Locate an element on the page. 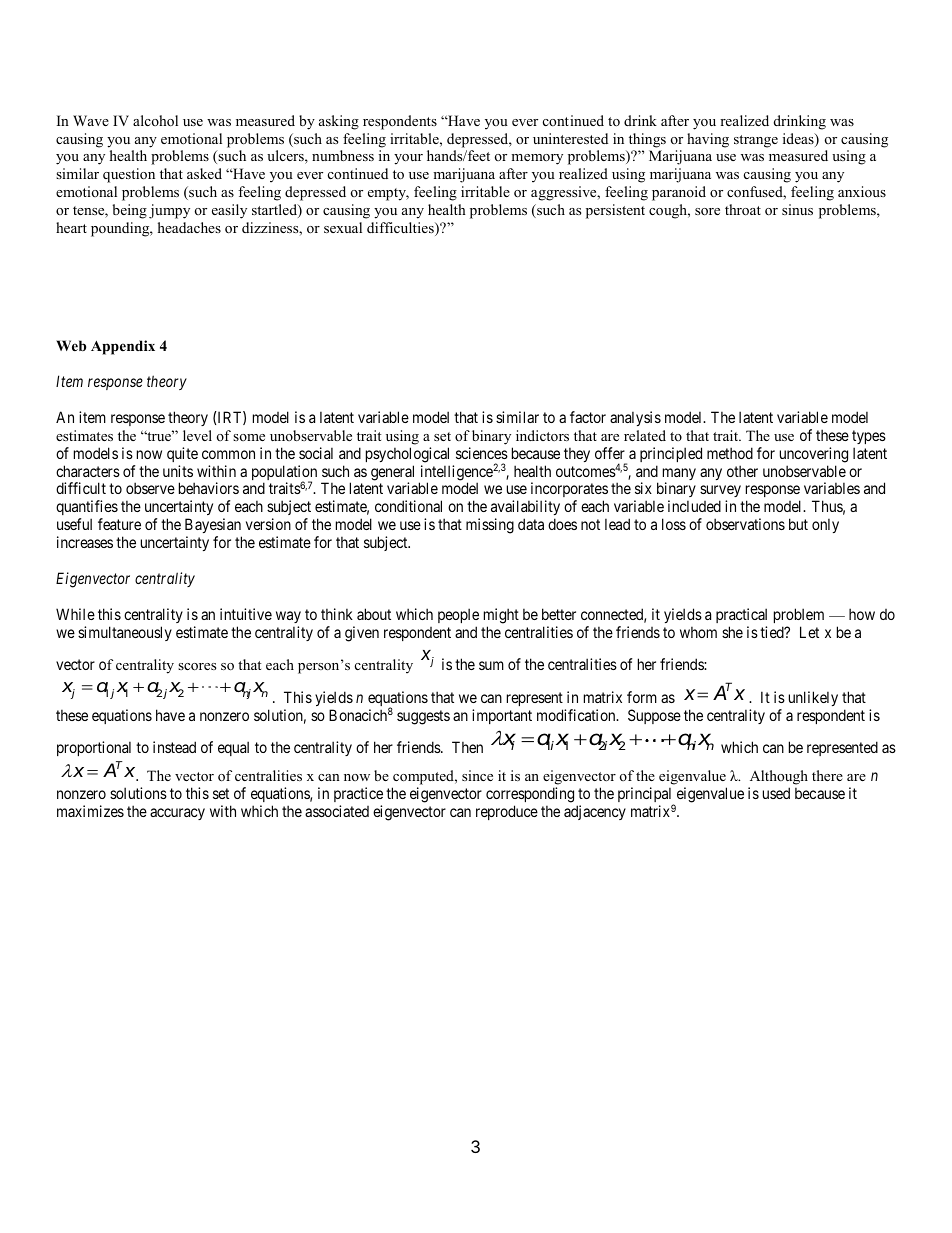 The width and height of the image is (952, 1233). people is located at coordinates (458, 615).
